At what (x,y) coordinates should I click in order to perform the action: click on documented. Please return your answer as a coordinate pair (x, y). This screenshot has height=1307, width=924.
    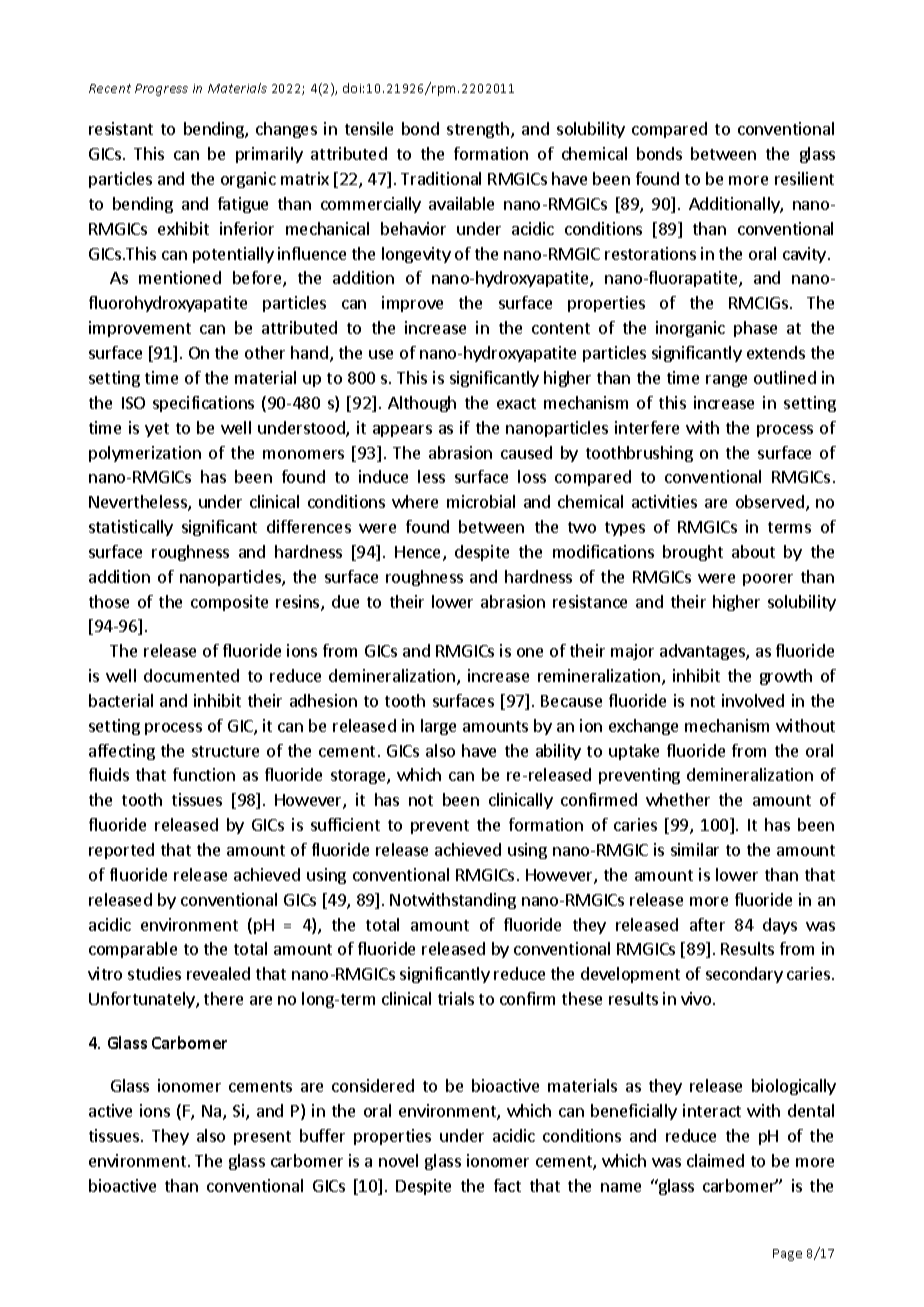
    Looking at the image, I should click on (191, 675).
